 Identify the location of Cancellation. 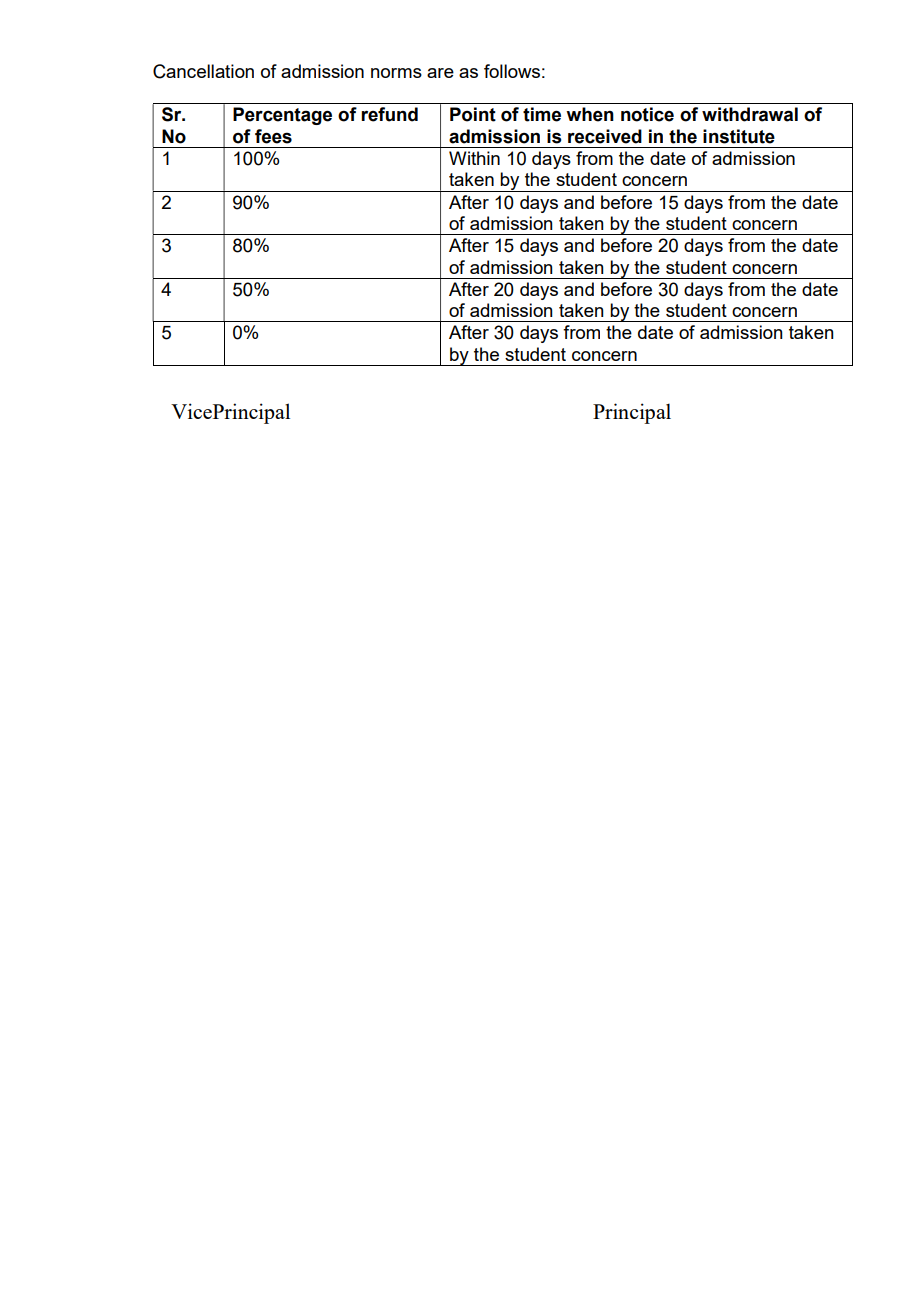
(203, 71).
